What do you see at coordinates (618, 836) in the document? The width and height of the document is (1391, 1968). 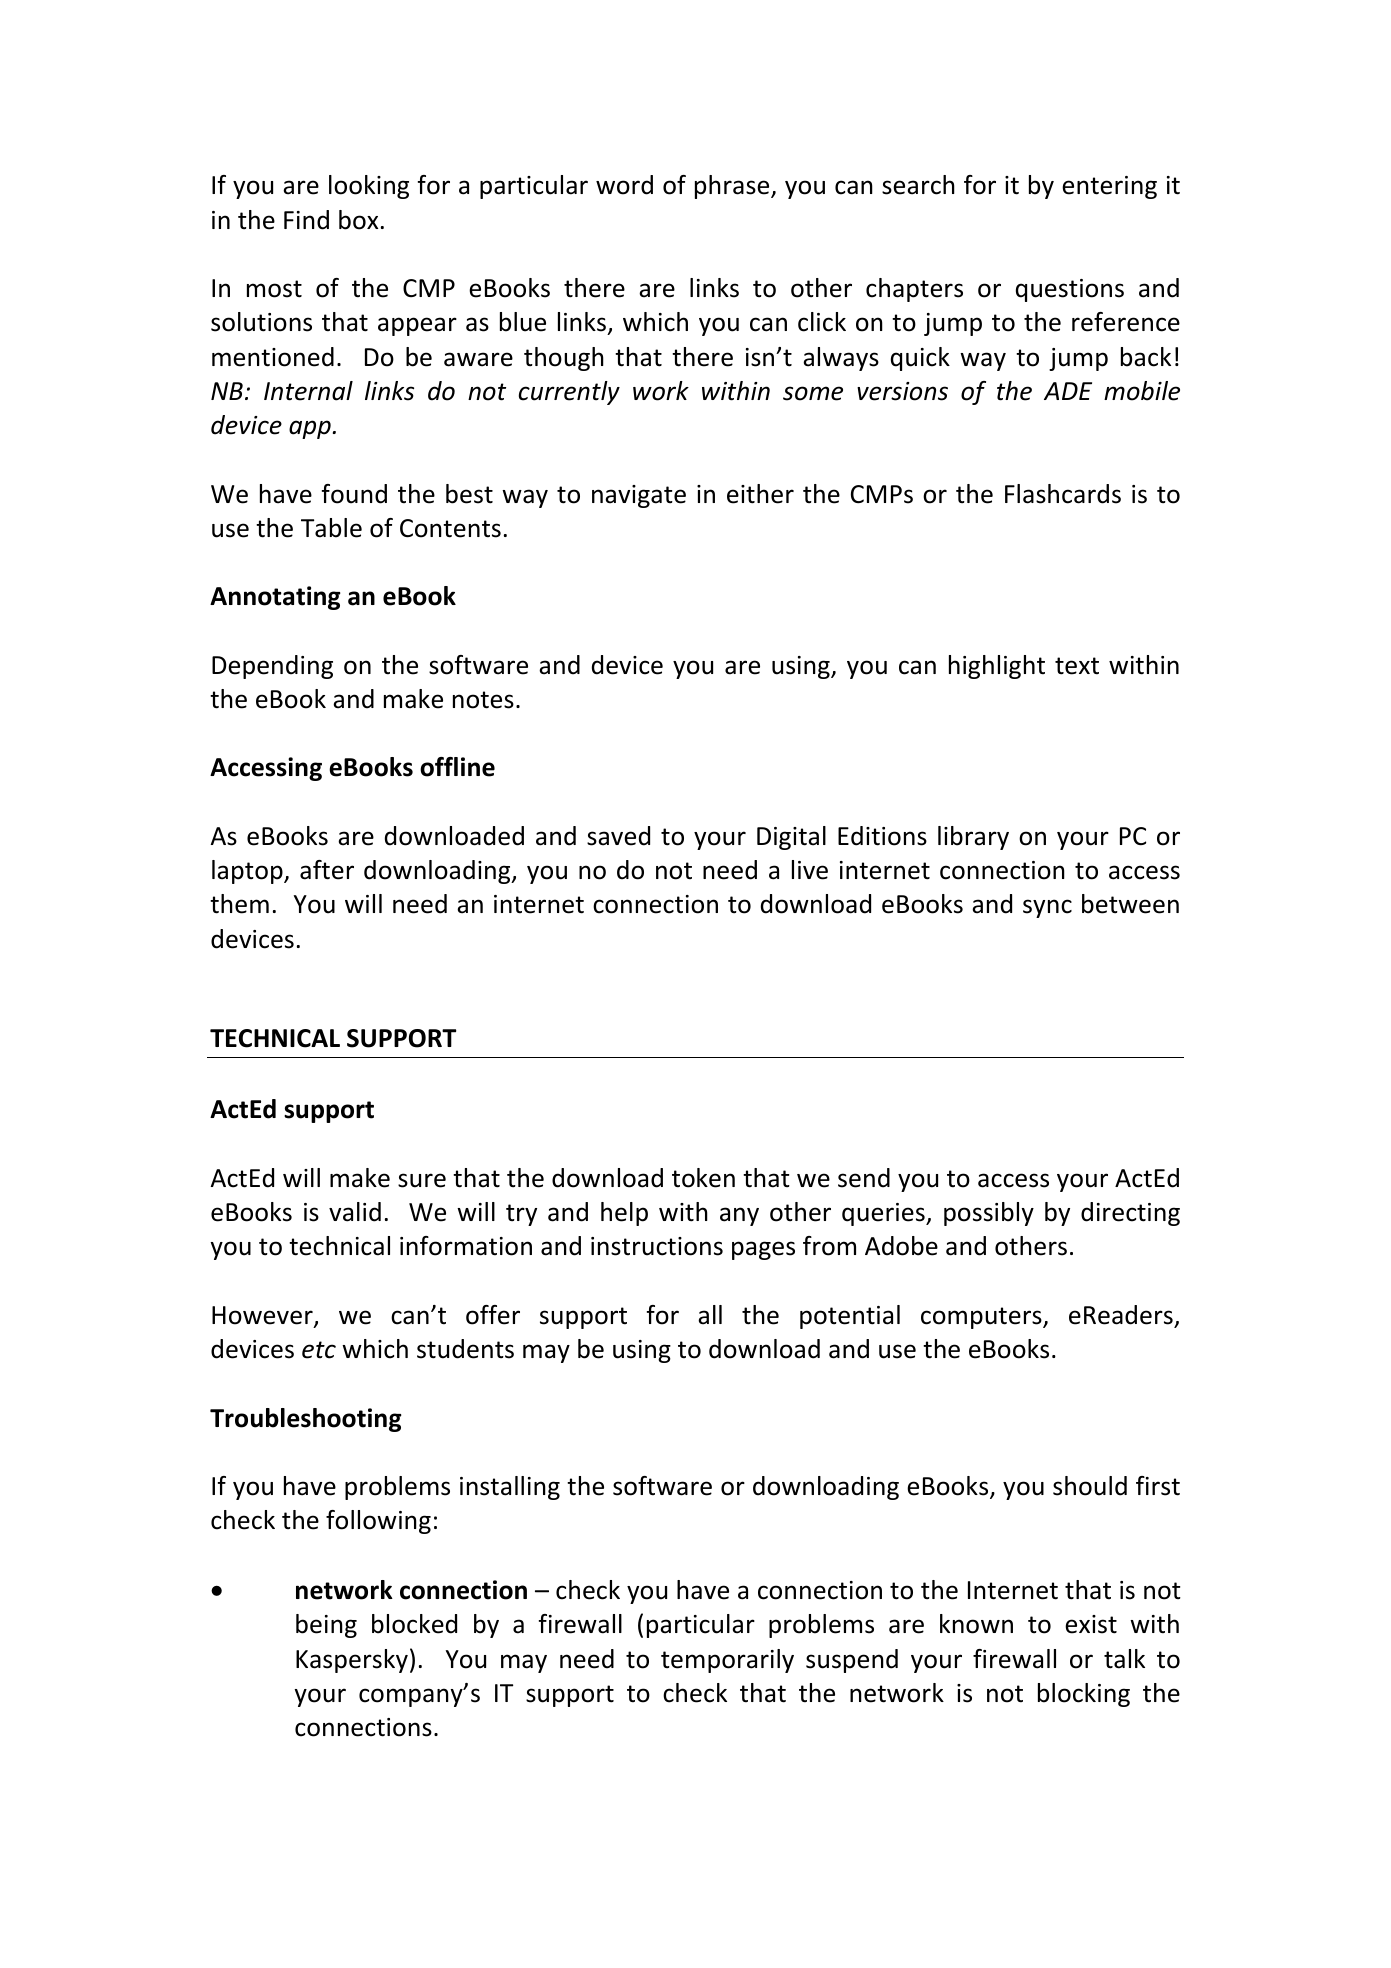 I see `saved` at bounding box center [618, 836].
